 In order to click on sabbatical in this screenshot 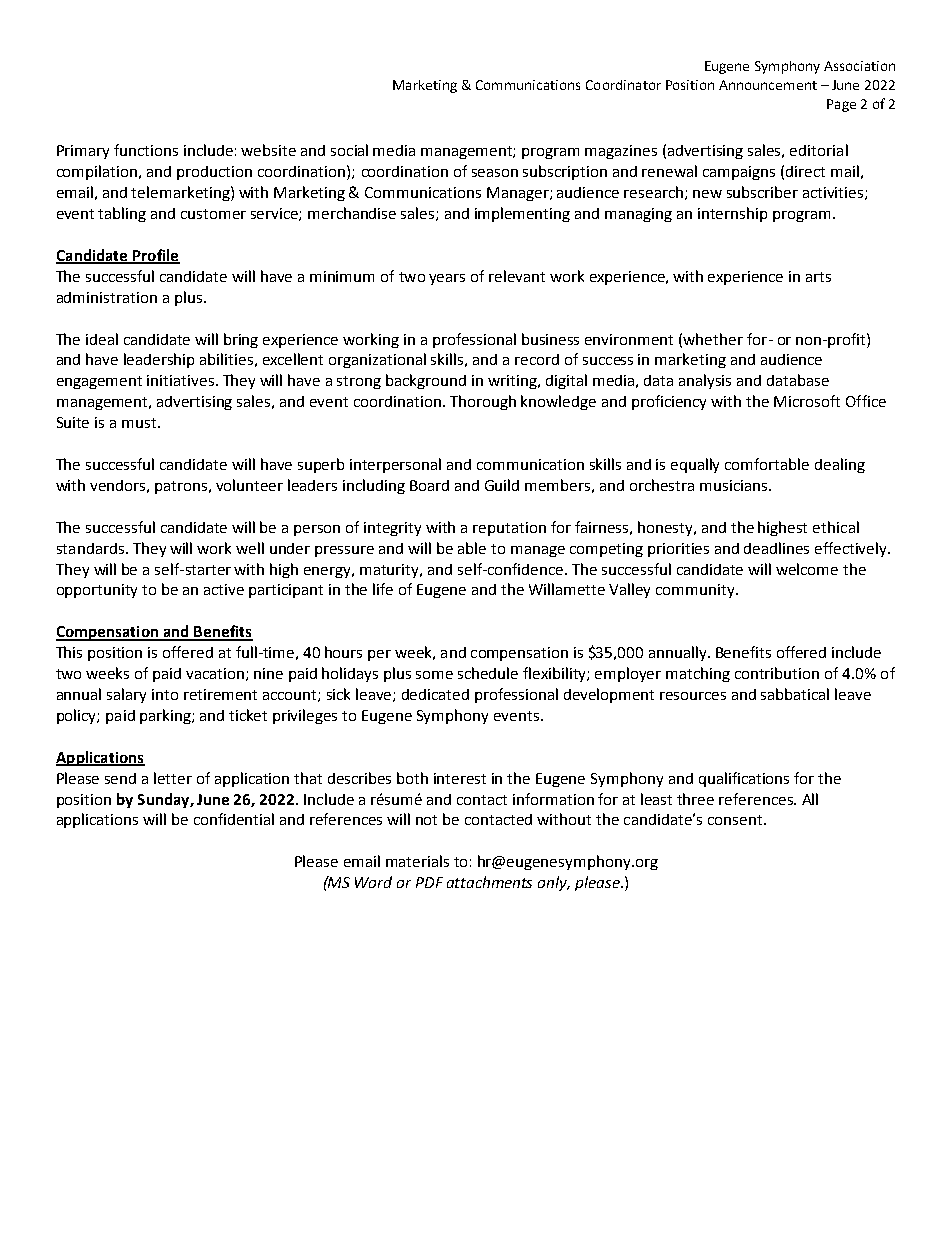, I will do `click(795, 694)`.
